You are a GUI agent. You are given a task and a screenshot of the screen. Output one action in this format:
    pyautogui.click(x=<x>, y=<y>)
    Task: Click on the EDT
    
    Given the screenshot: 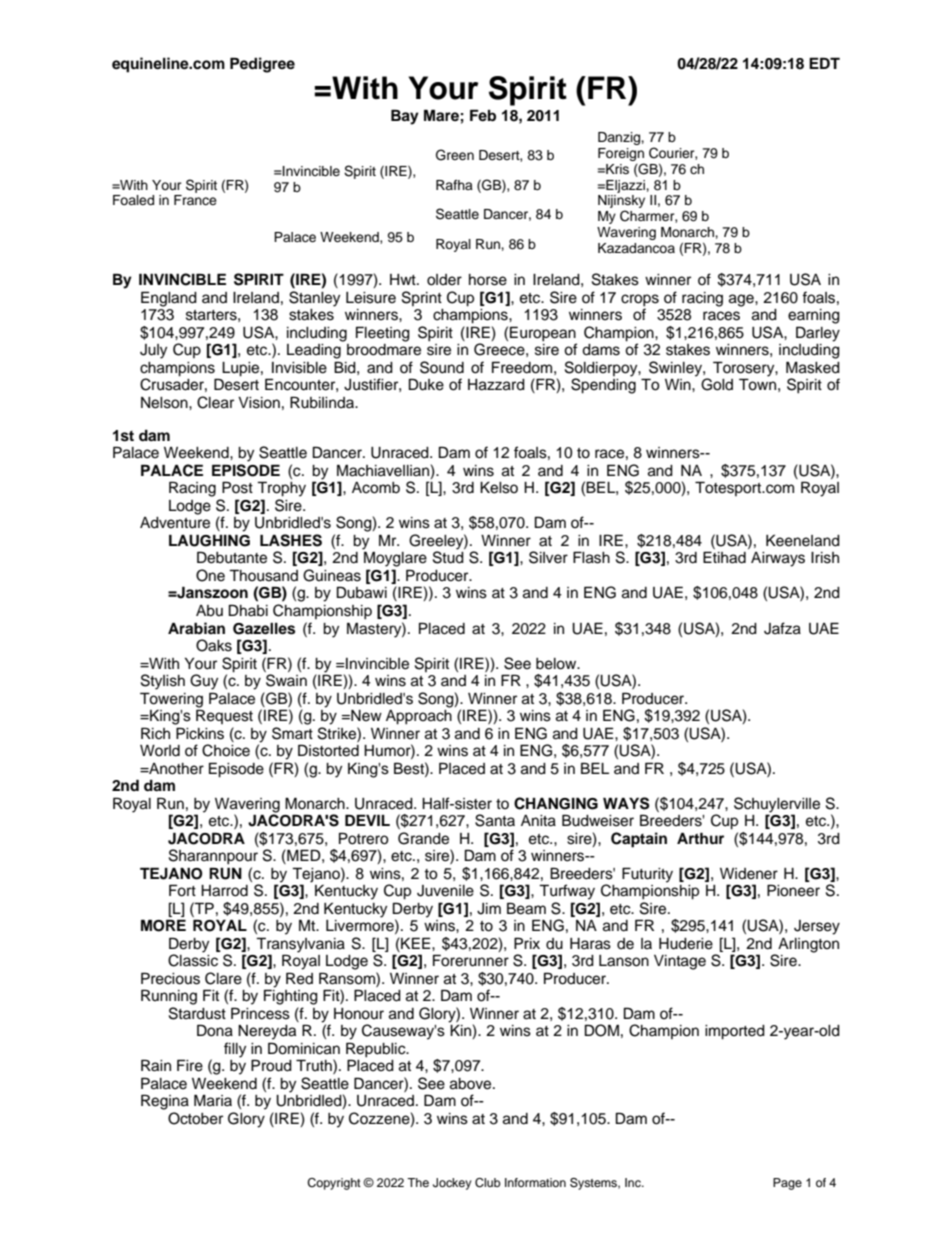 What is the action you would take?
    pyautogui.click(x=824, y=63)
